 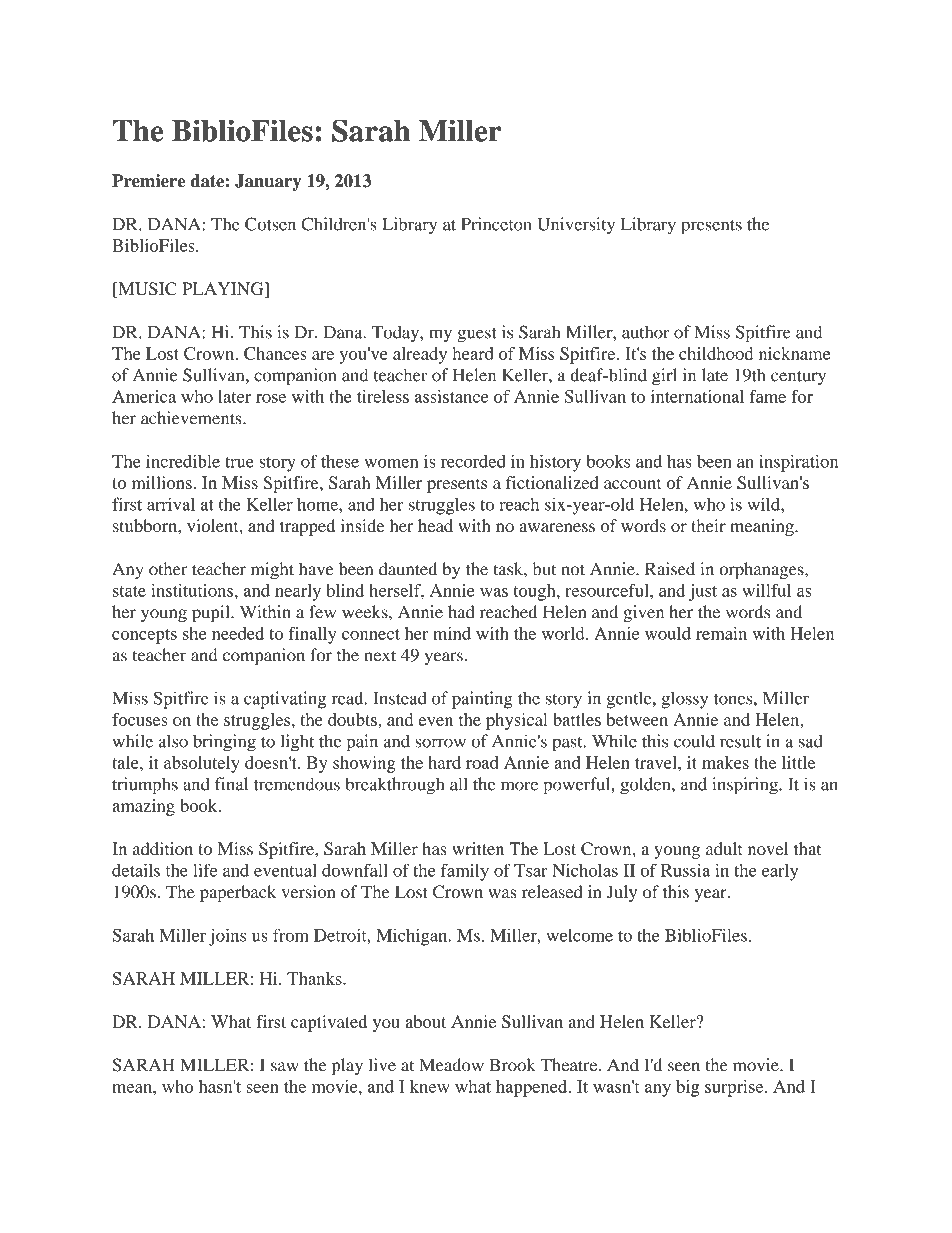 I want to click on road, so click(x=482, y=762).
